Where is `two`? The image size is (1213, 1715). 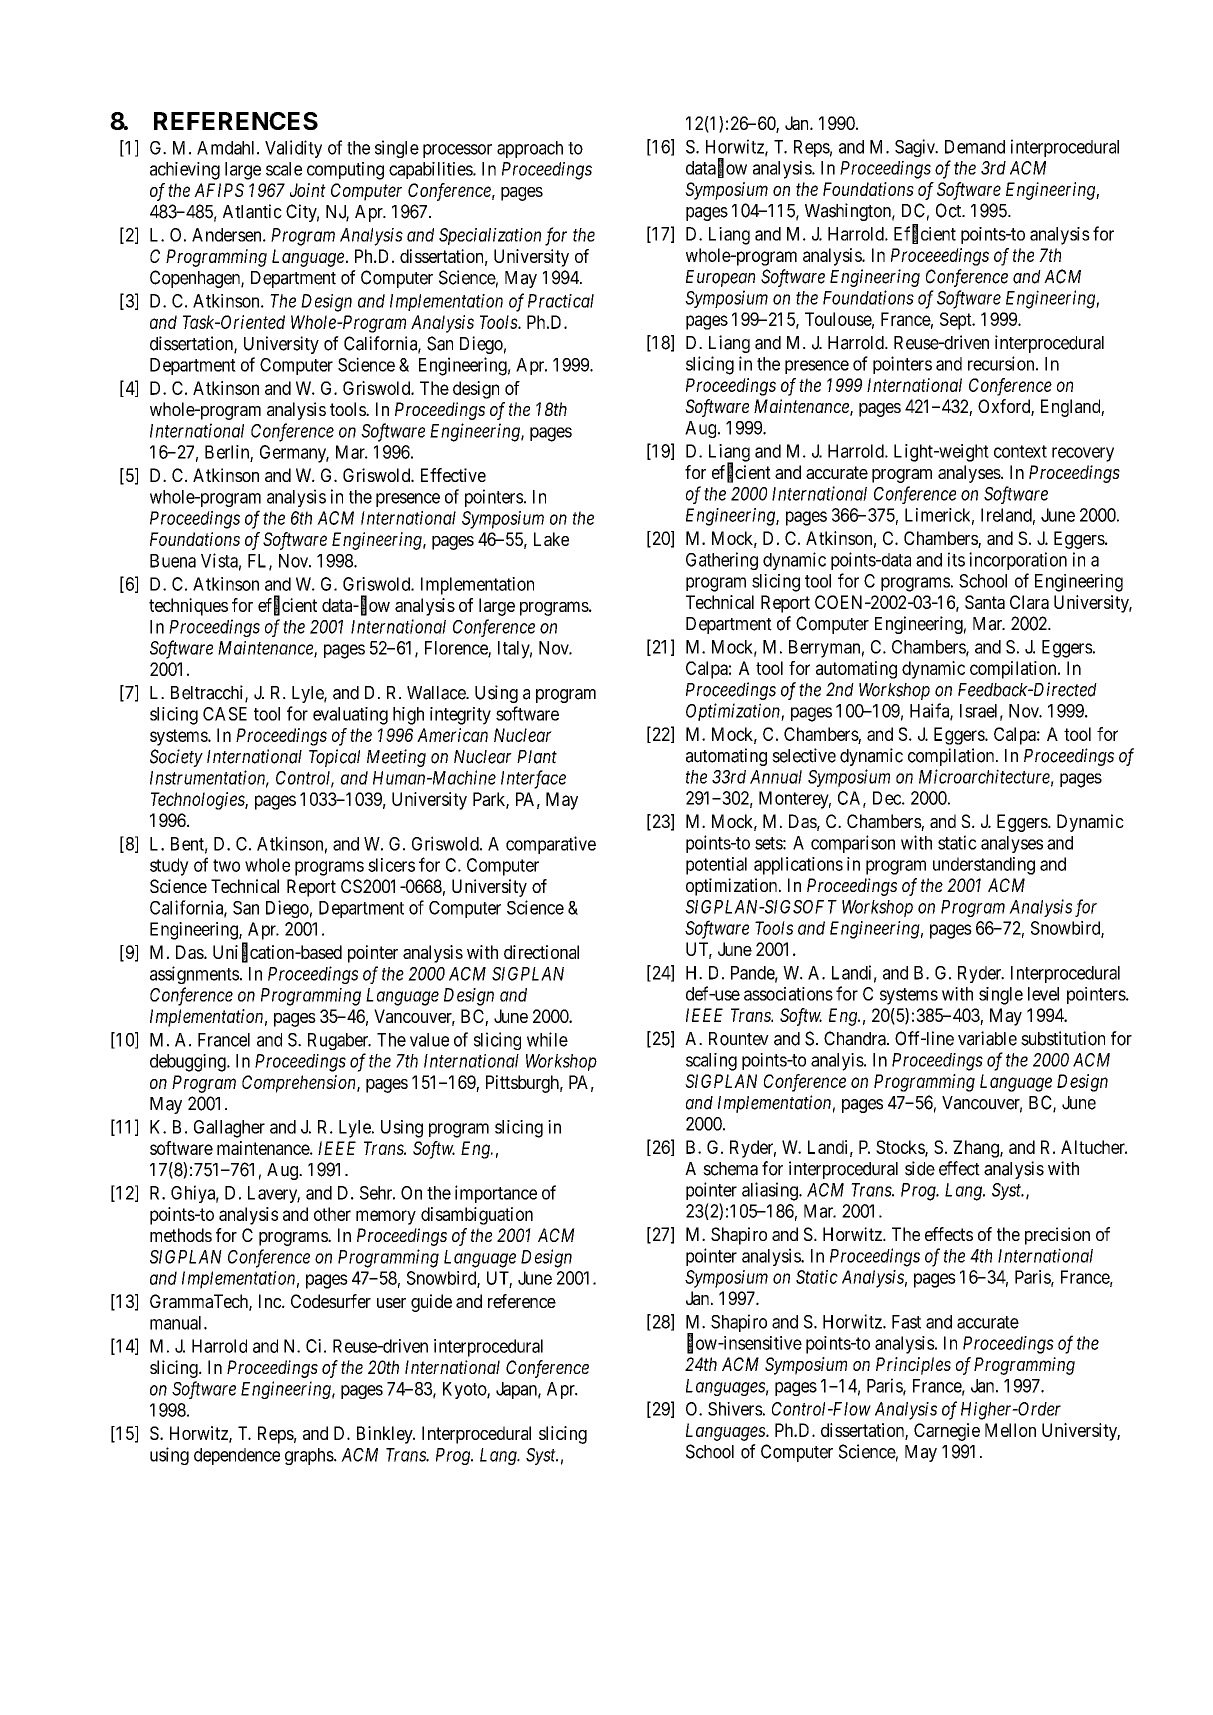 two is located at coordinates (226, 865).
